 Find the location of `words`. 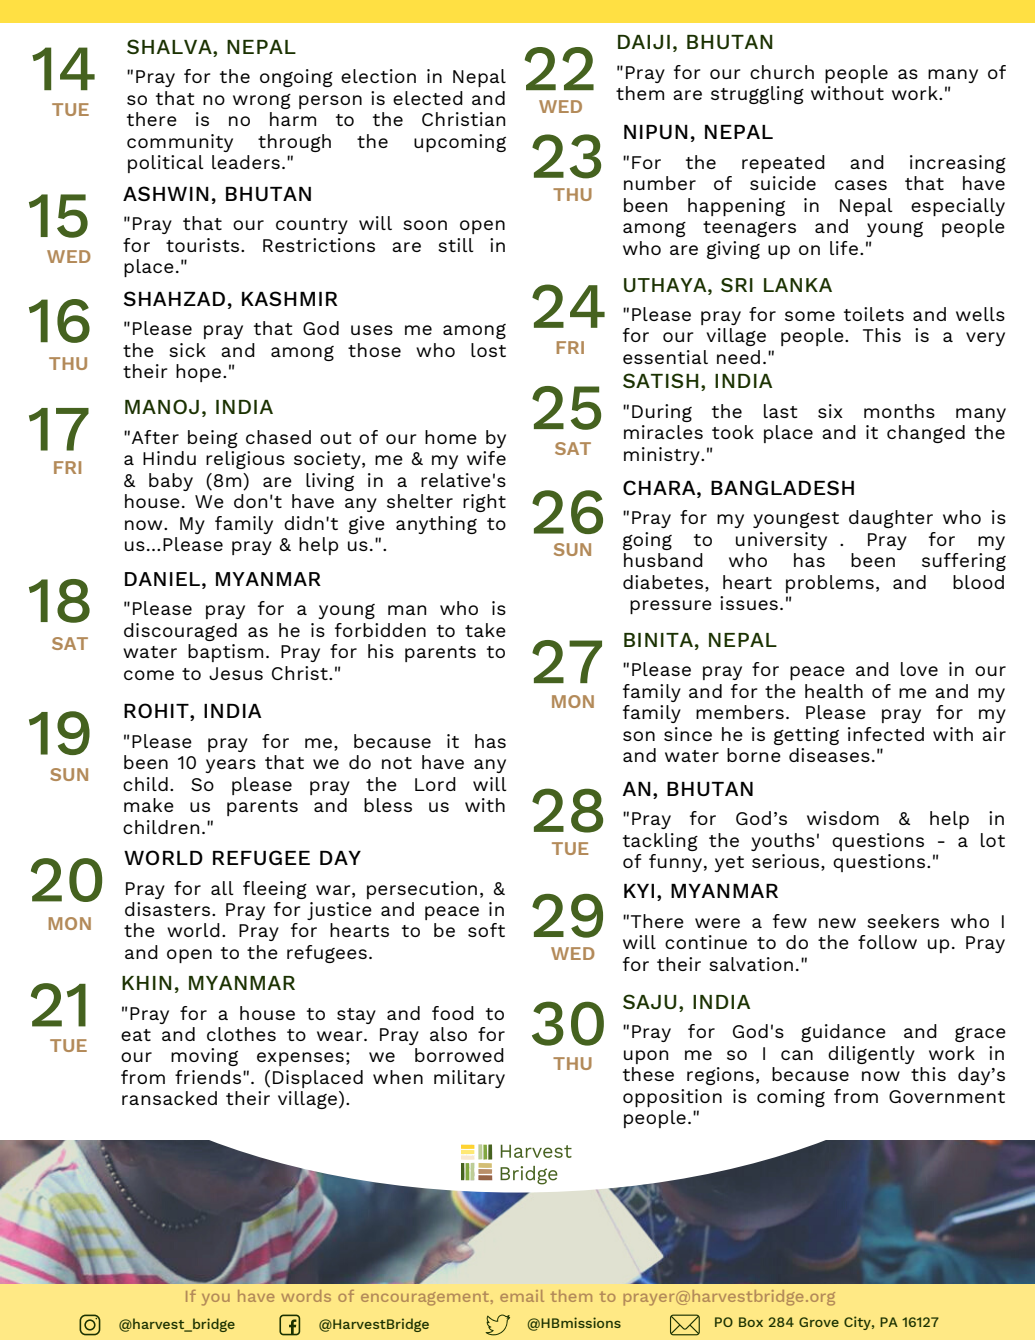

words is located at coordinates (306, 1296).
